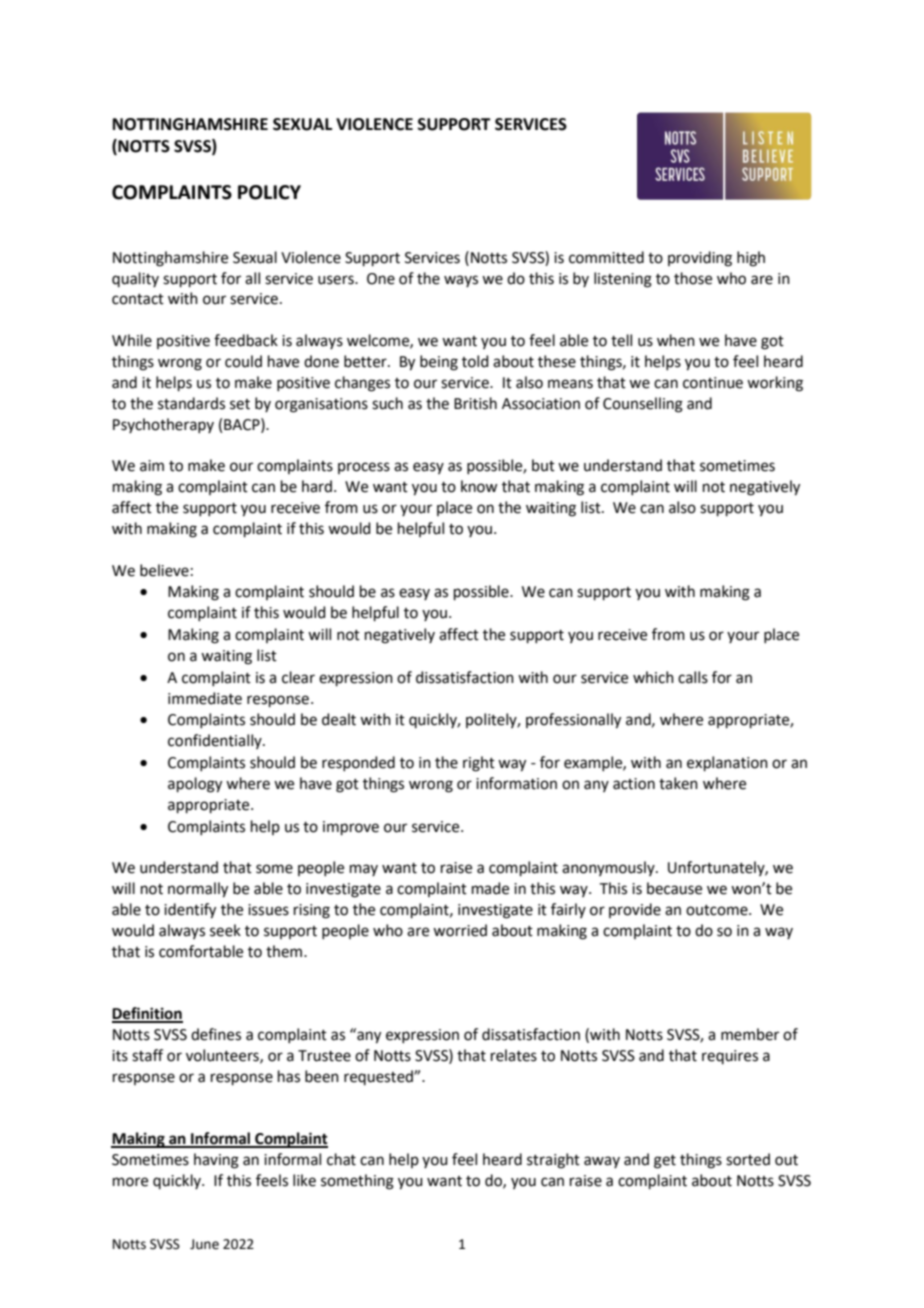 The height and width of the screenshot is (1308, 924). I want to click on straight, so click(553, 1161).
